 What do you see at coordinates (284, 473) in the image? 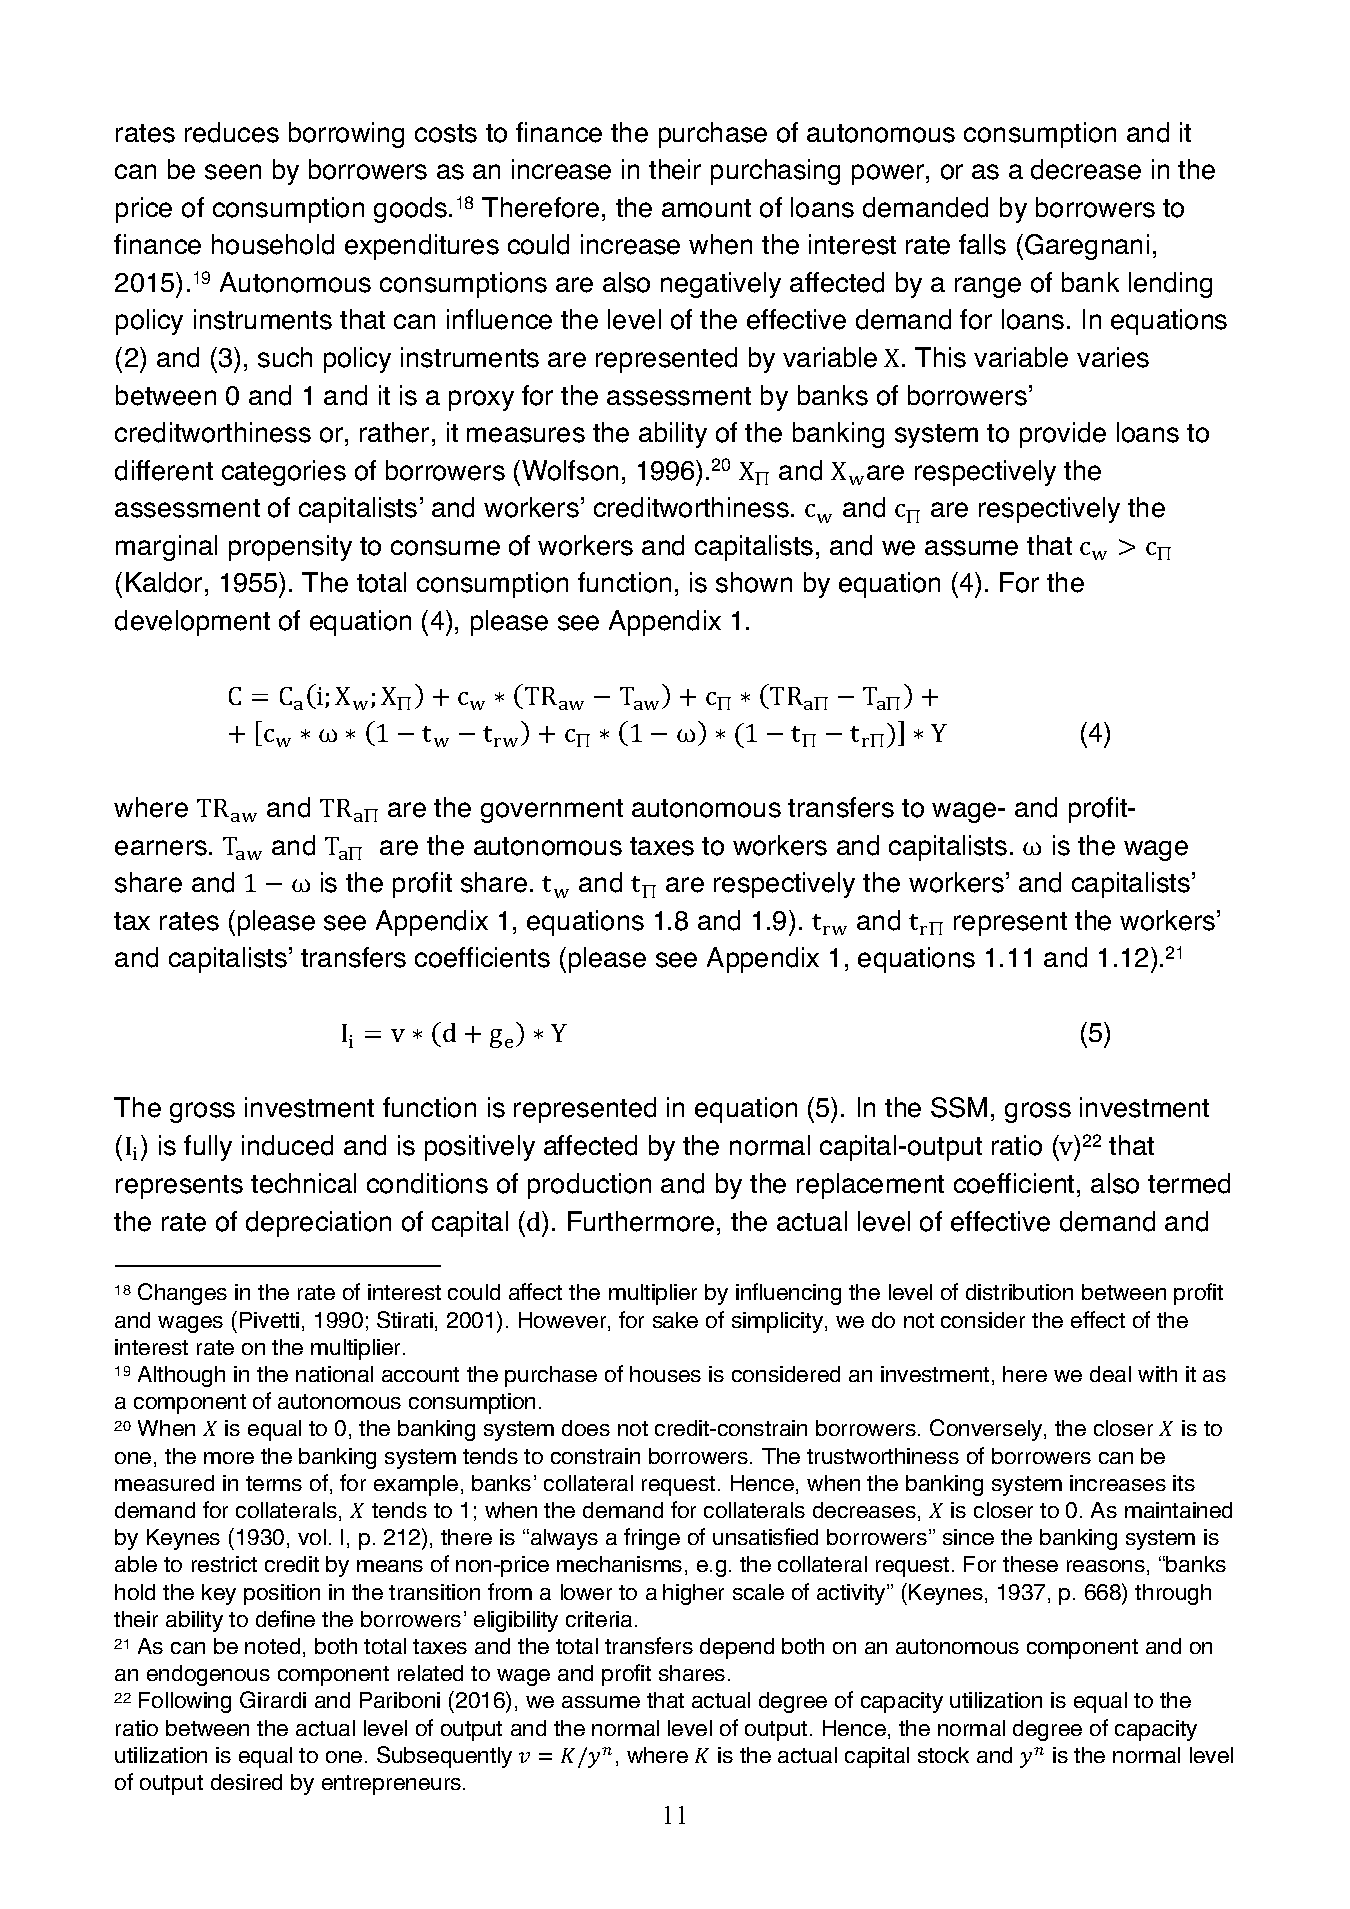
I see `categories` at bounding box center [284, 473].
